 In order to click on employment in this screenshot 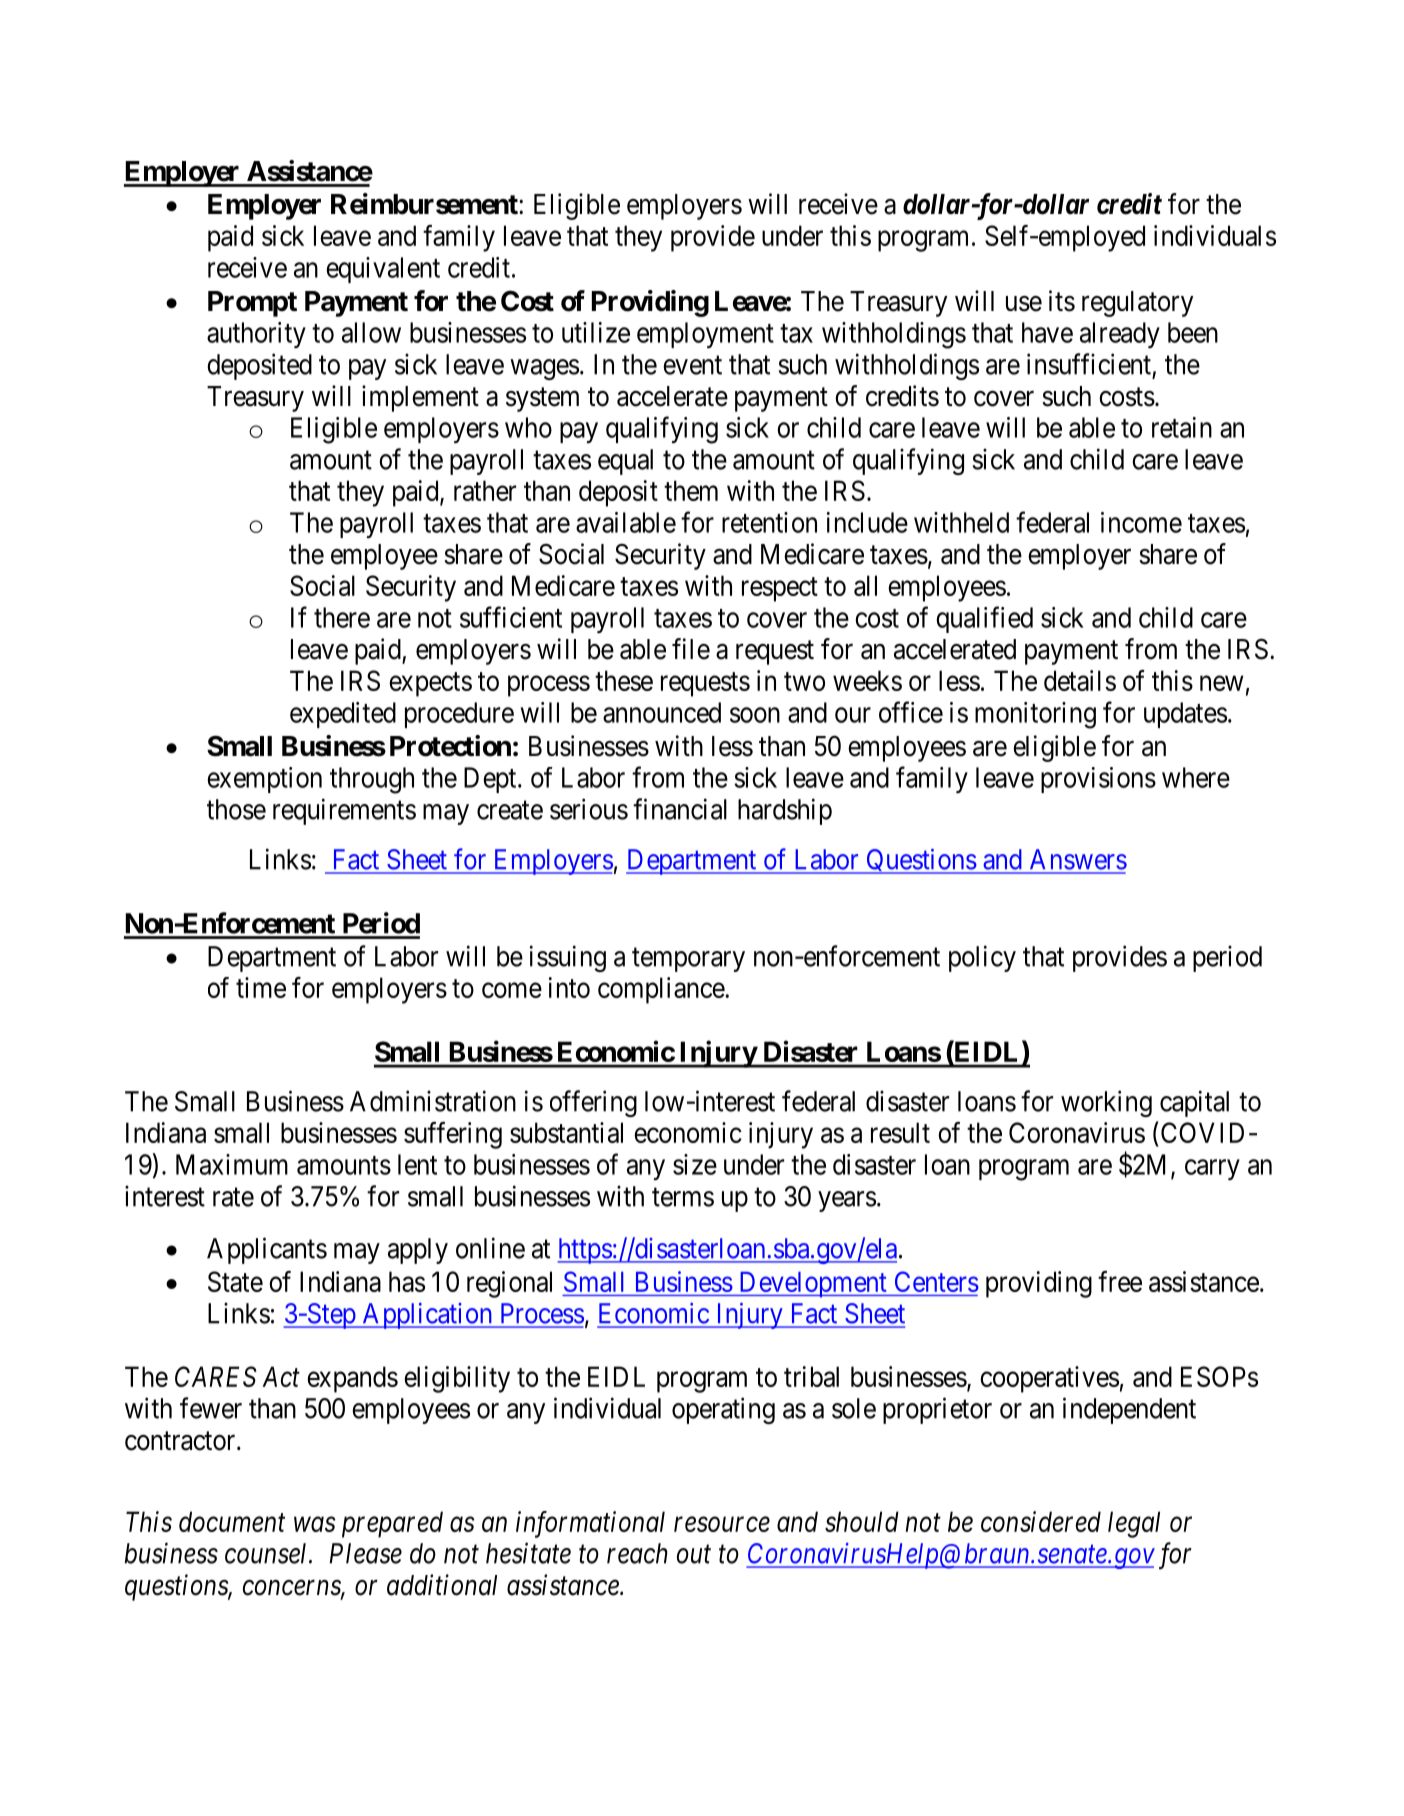, I will do `click(705, 335)`.
